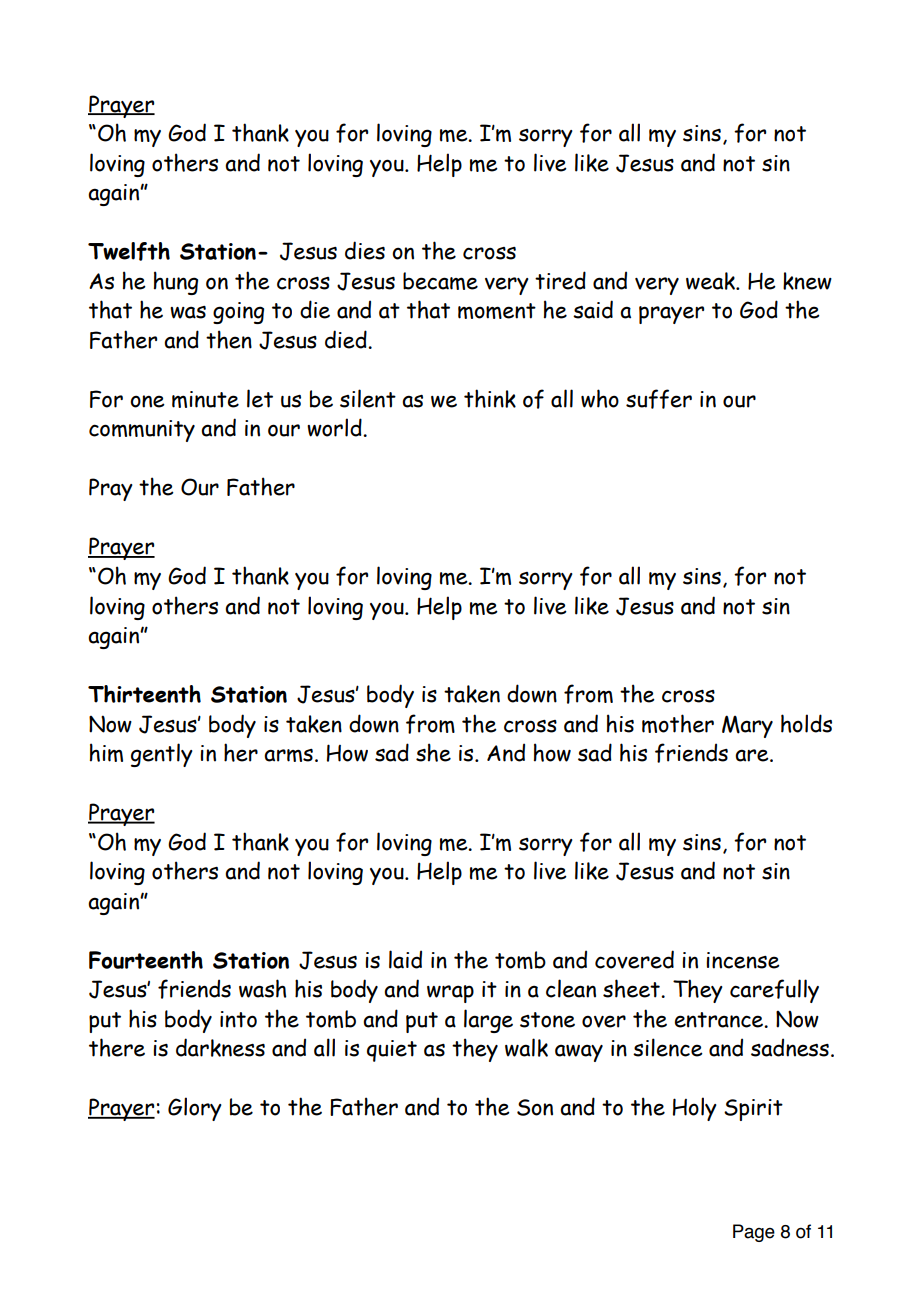 The width and height of the page is (924, 1308). Describe the element at coordinates (405, 959) in the page. I see `laid` at that location.
